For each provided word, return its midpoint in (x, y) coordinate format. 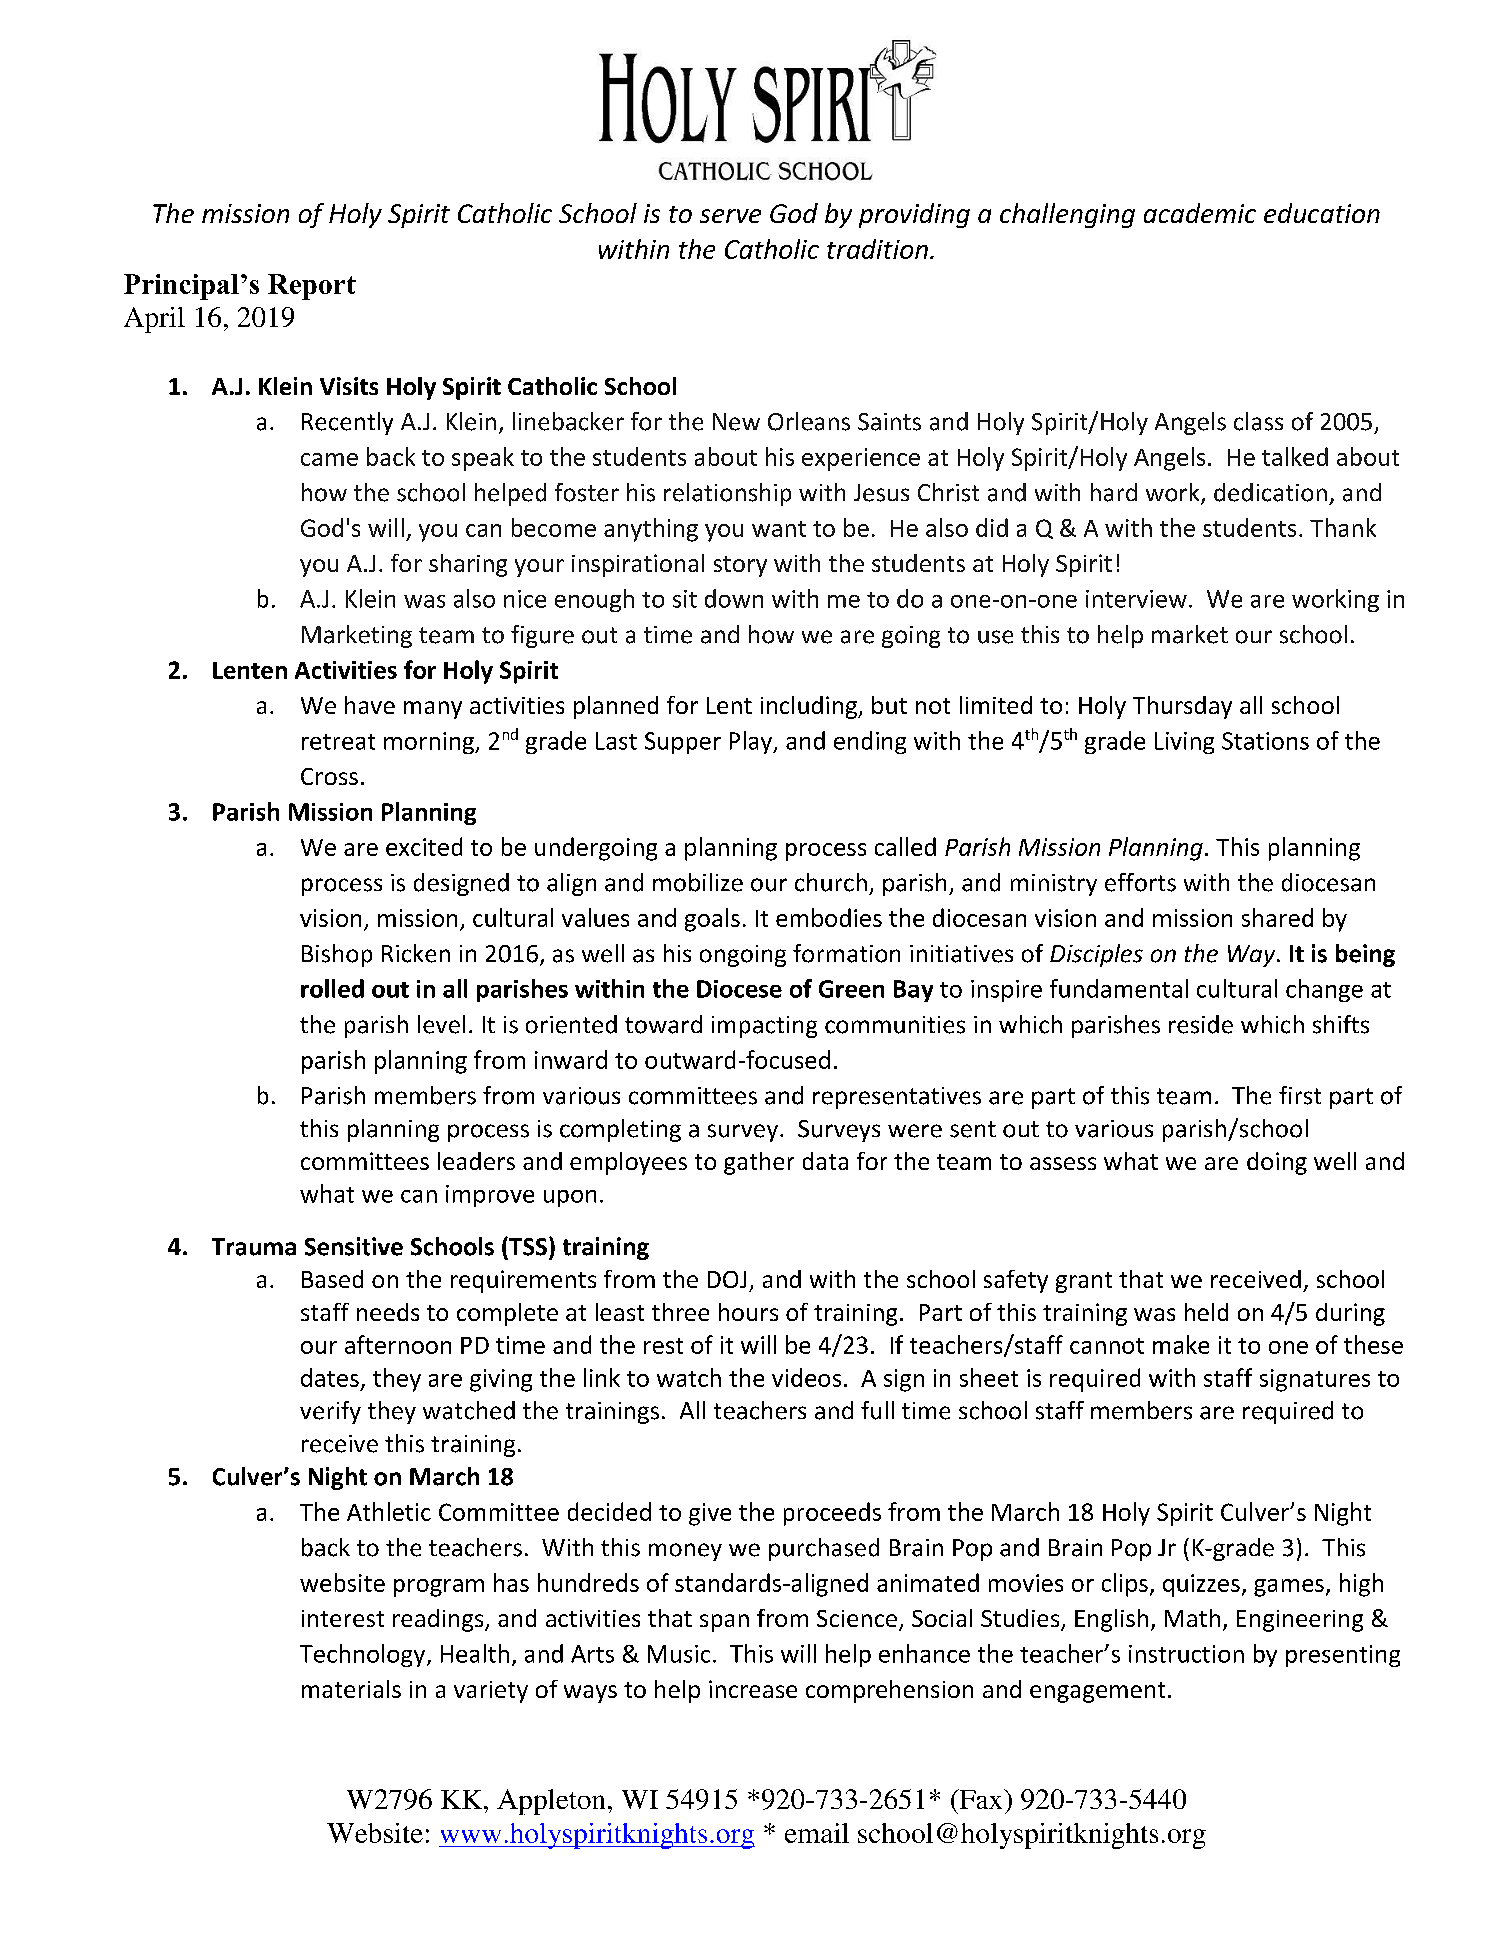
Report (312, 287)
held (1206, 1312)
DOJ (727, 1279)
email (817, 1833)
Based (332, 1279)
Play (752, 742)
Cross (329, 776)
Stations (1265, 741)
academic (1200, 213)
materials (351, 1689)
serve (730, 216)
